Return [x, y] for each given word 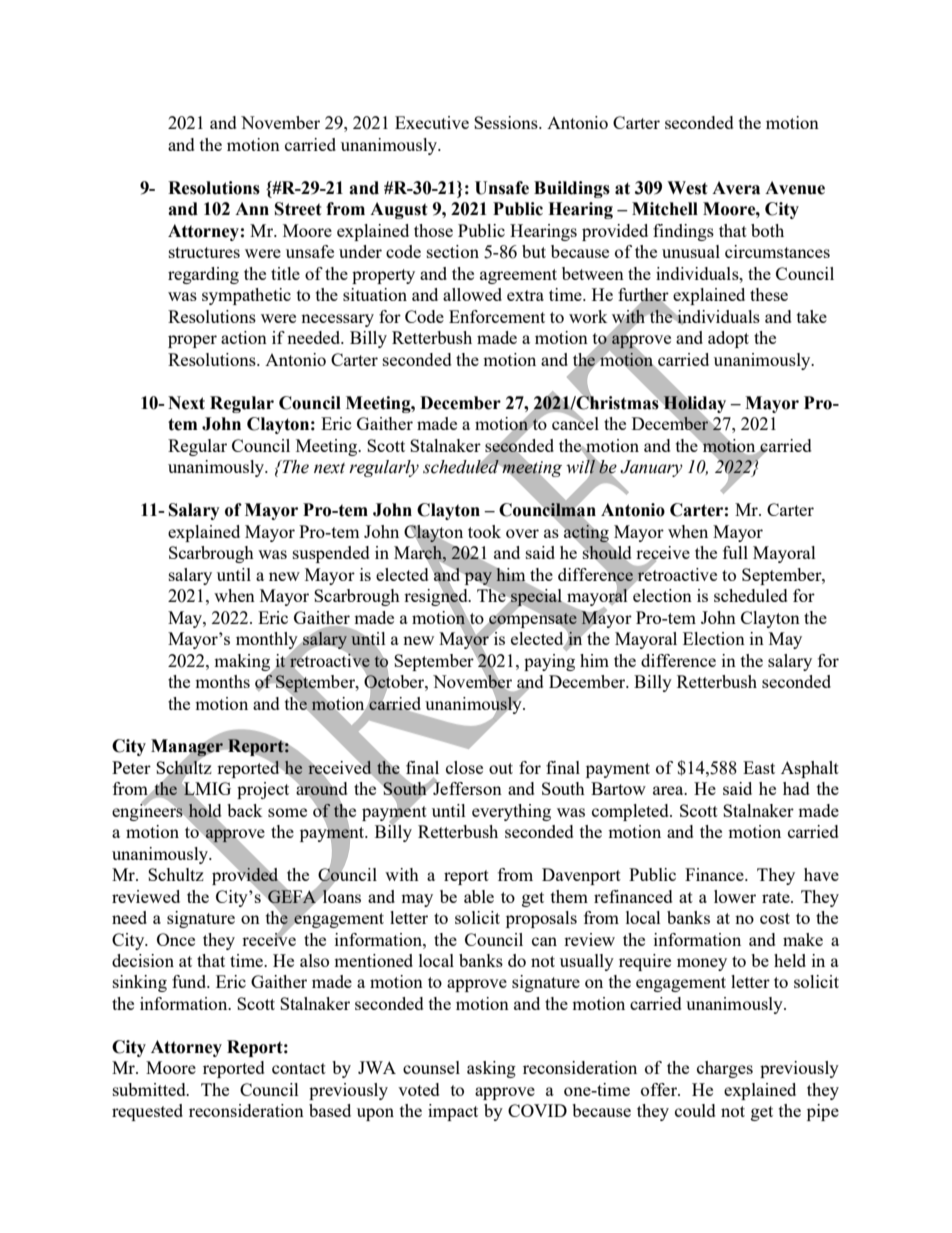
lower [735, 896]
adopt [728, 339]
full [735, 552]
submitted [150, 1089]
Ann [252, 208]
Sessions [507, 122]
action [244, 337]
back [244, 810]
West [687, 188]
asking [491, 1069]
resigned [437, 598]
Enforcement [497, 316]
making [243, 663]
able [479, 896]
